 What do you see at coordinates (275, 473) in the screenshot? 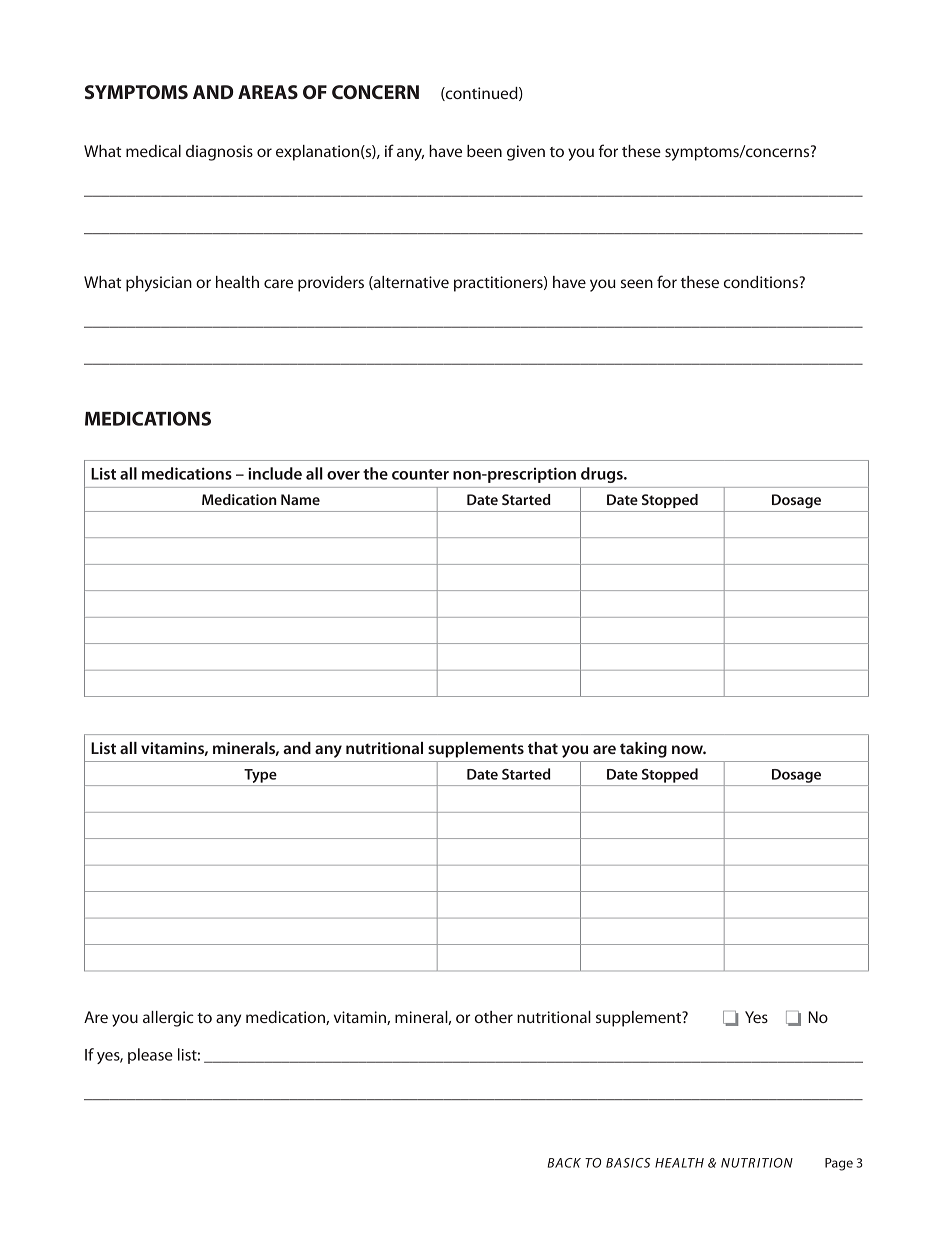
I see `include` at bounding box center [275, 473].
